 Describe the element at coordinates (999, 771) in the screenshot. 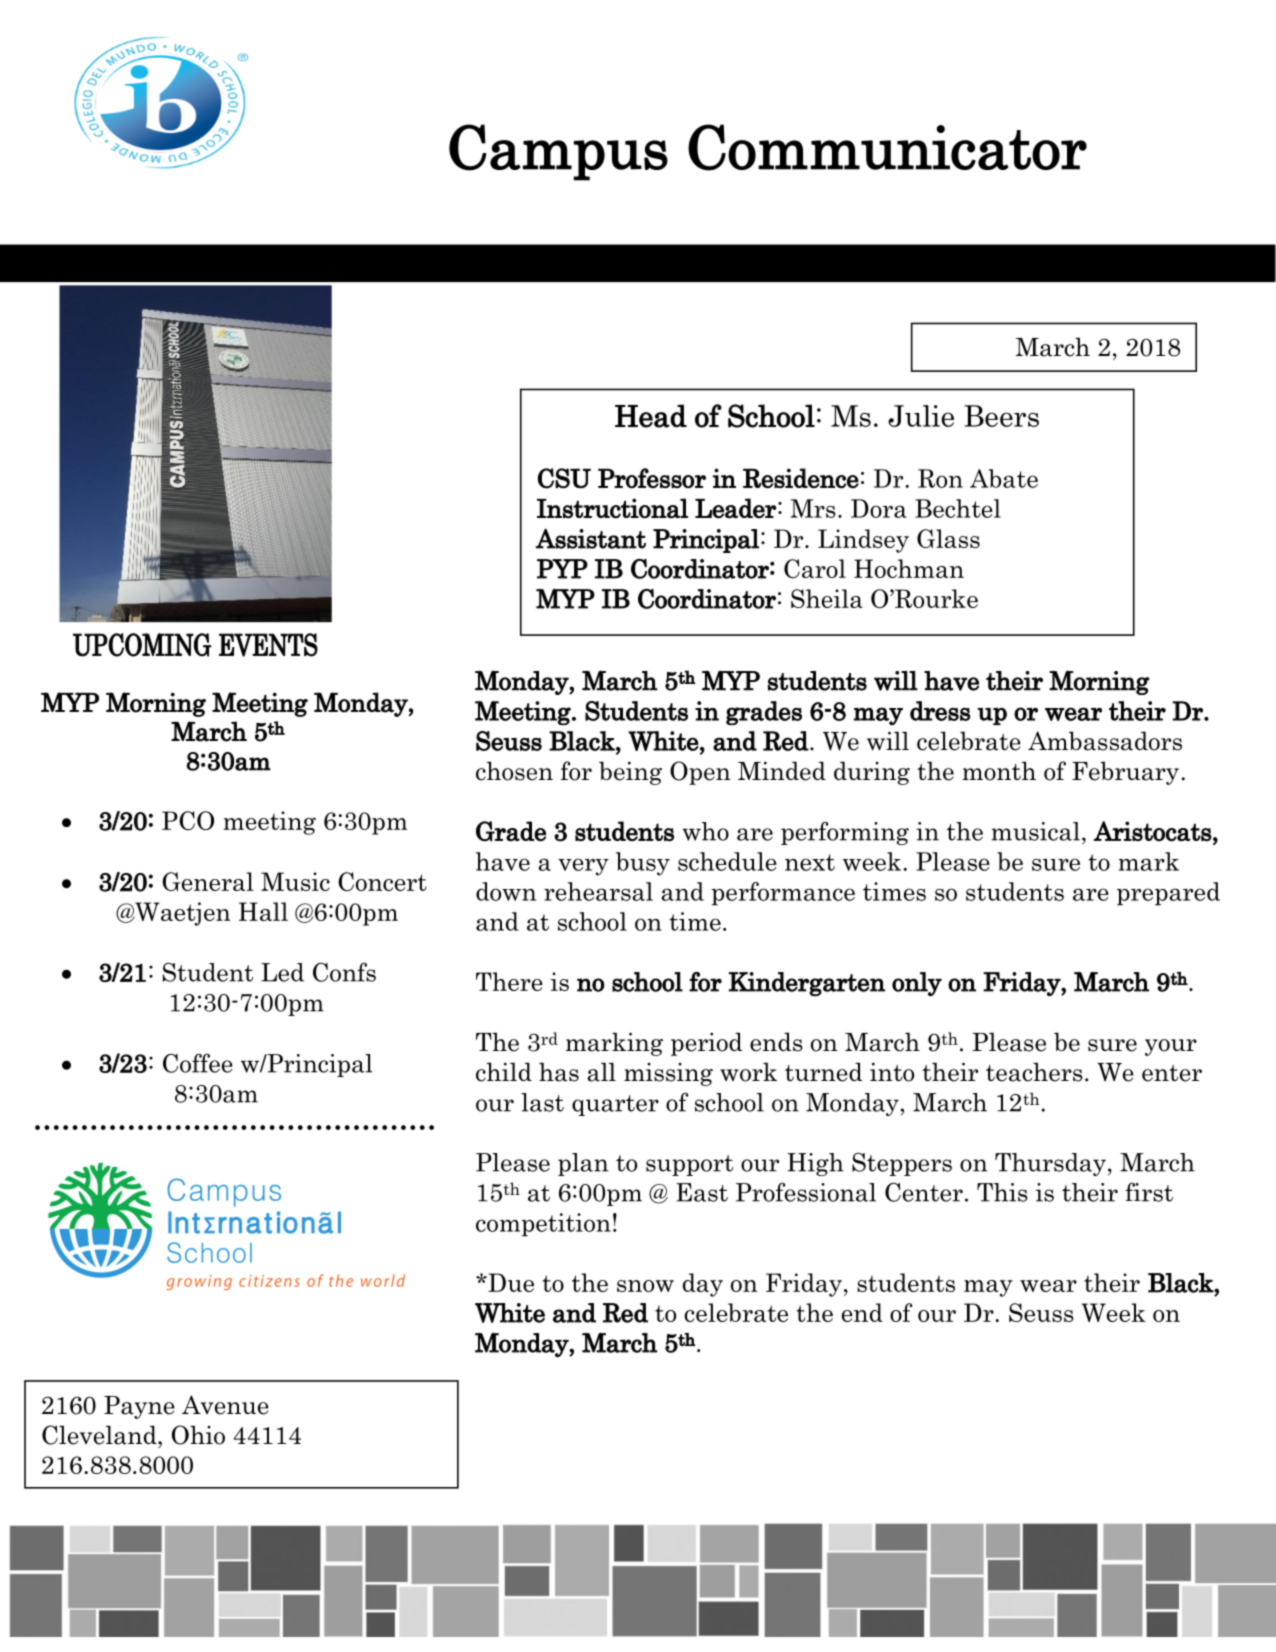

I see `month` at that location.
